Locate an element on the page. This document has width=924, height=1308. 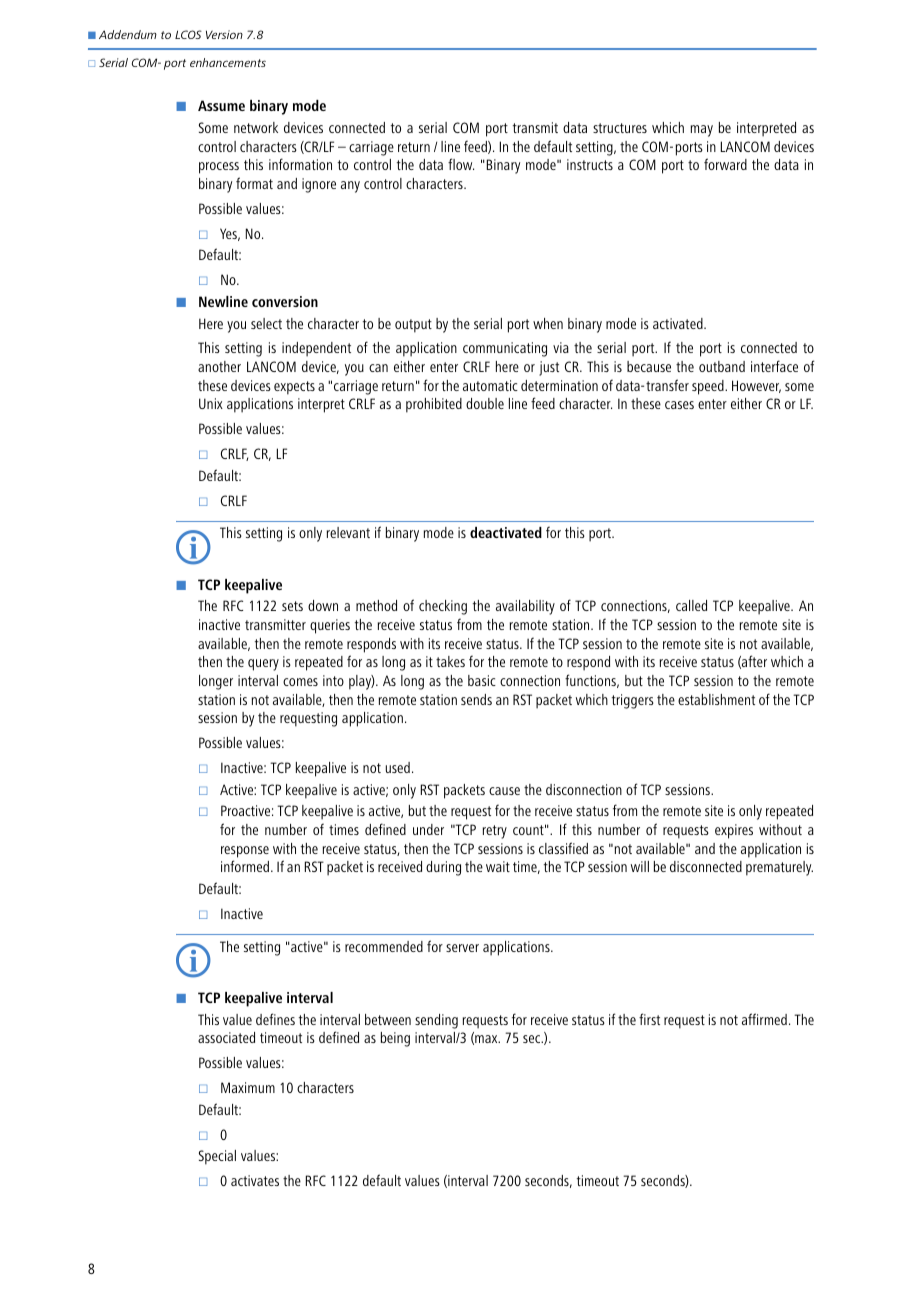
sets is located at coordinates (292, 606).
